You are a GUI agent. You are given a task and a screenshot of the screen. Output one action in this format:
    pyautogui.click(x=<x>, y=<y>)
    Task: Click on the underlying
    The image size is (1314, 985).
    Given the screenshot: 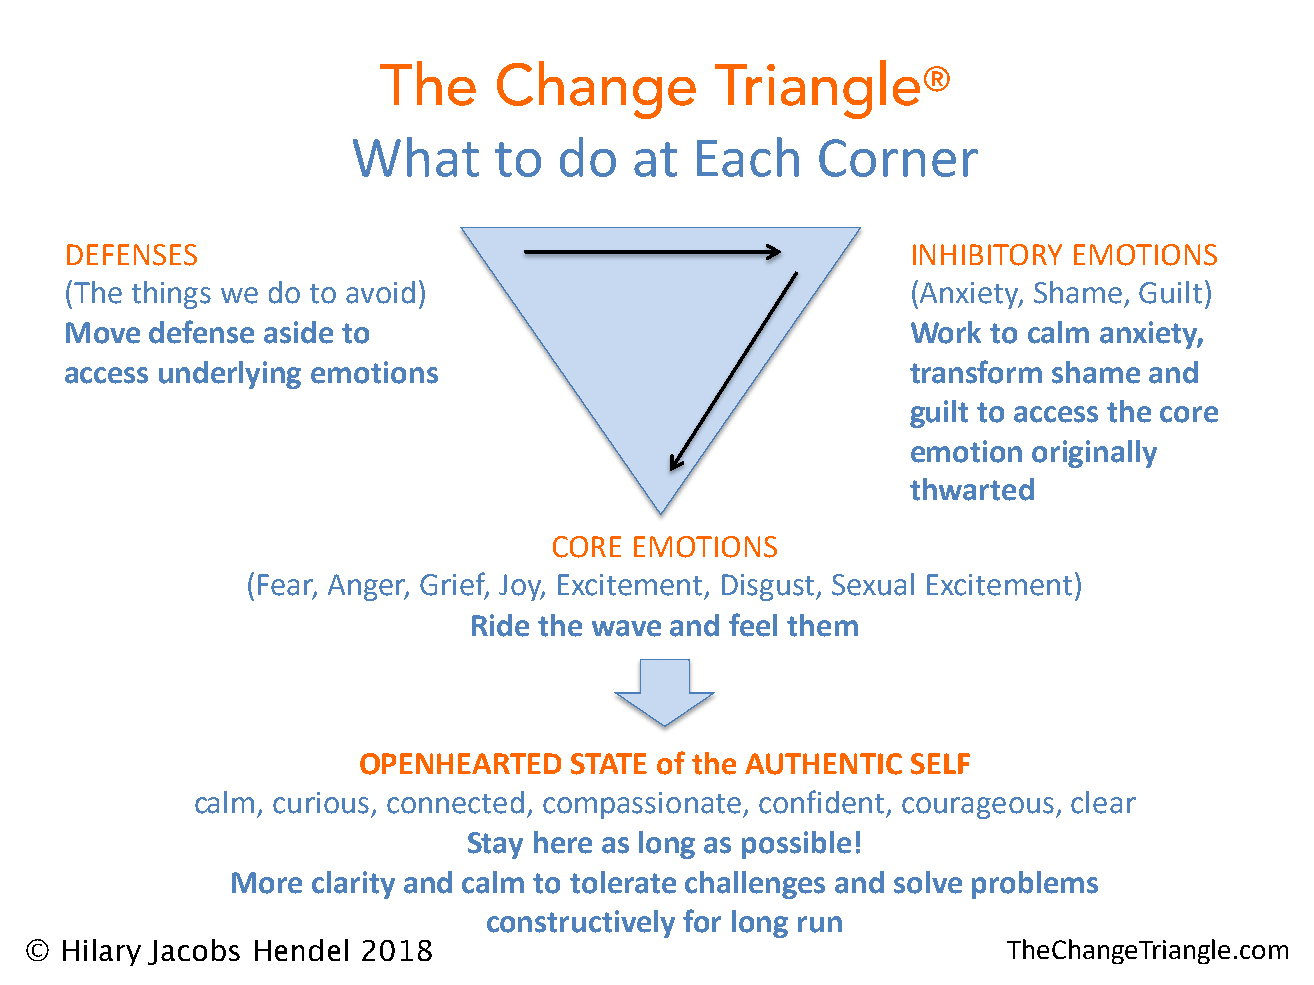 What is the action you would take?
    pyautogui.click(x=230, y=375)
